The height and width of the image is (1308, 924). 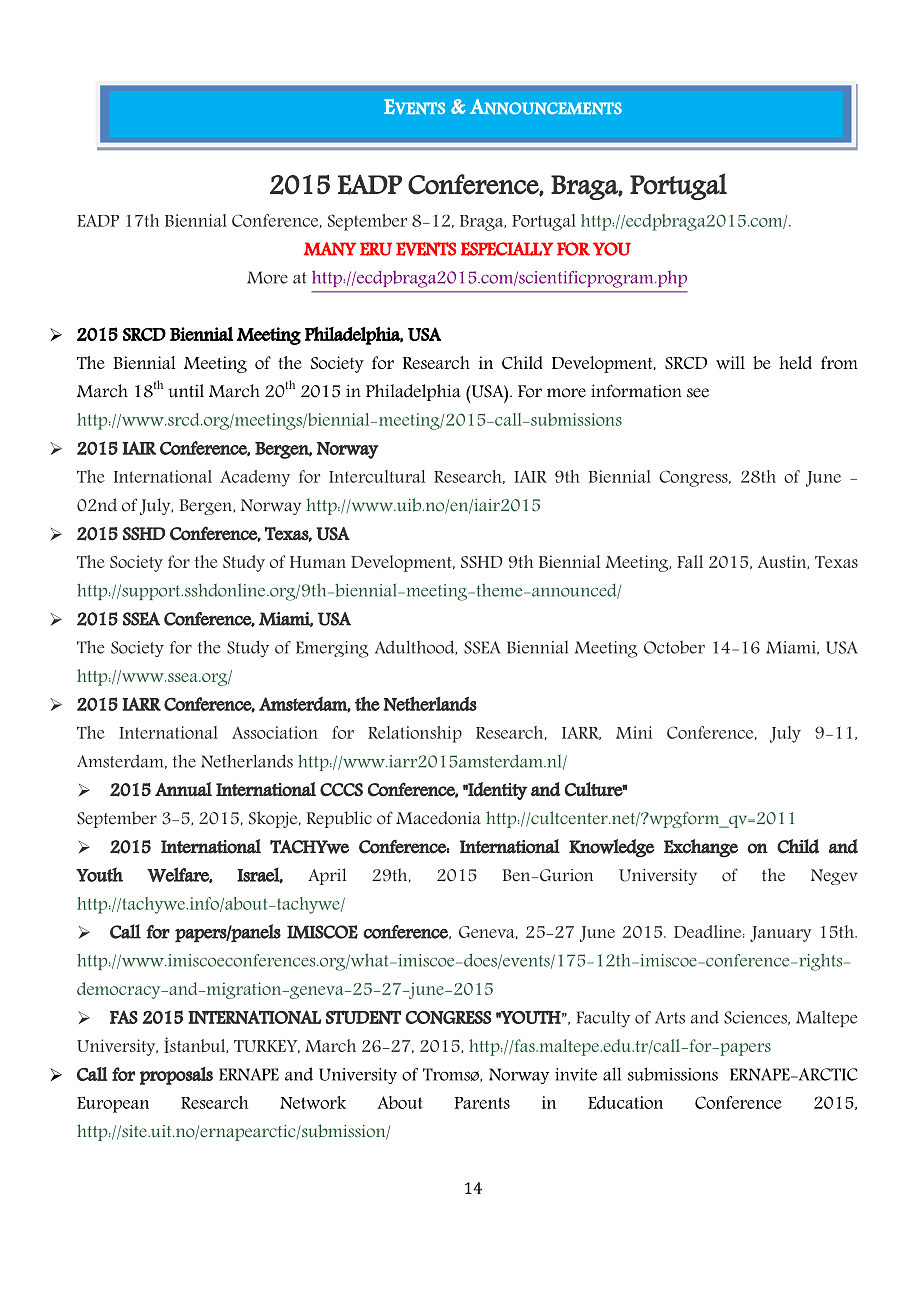 I want to click on Association, so click(x=275, y=732).
